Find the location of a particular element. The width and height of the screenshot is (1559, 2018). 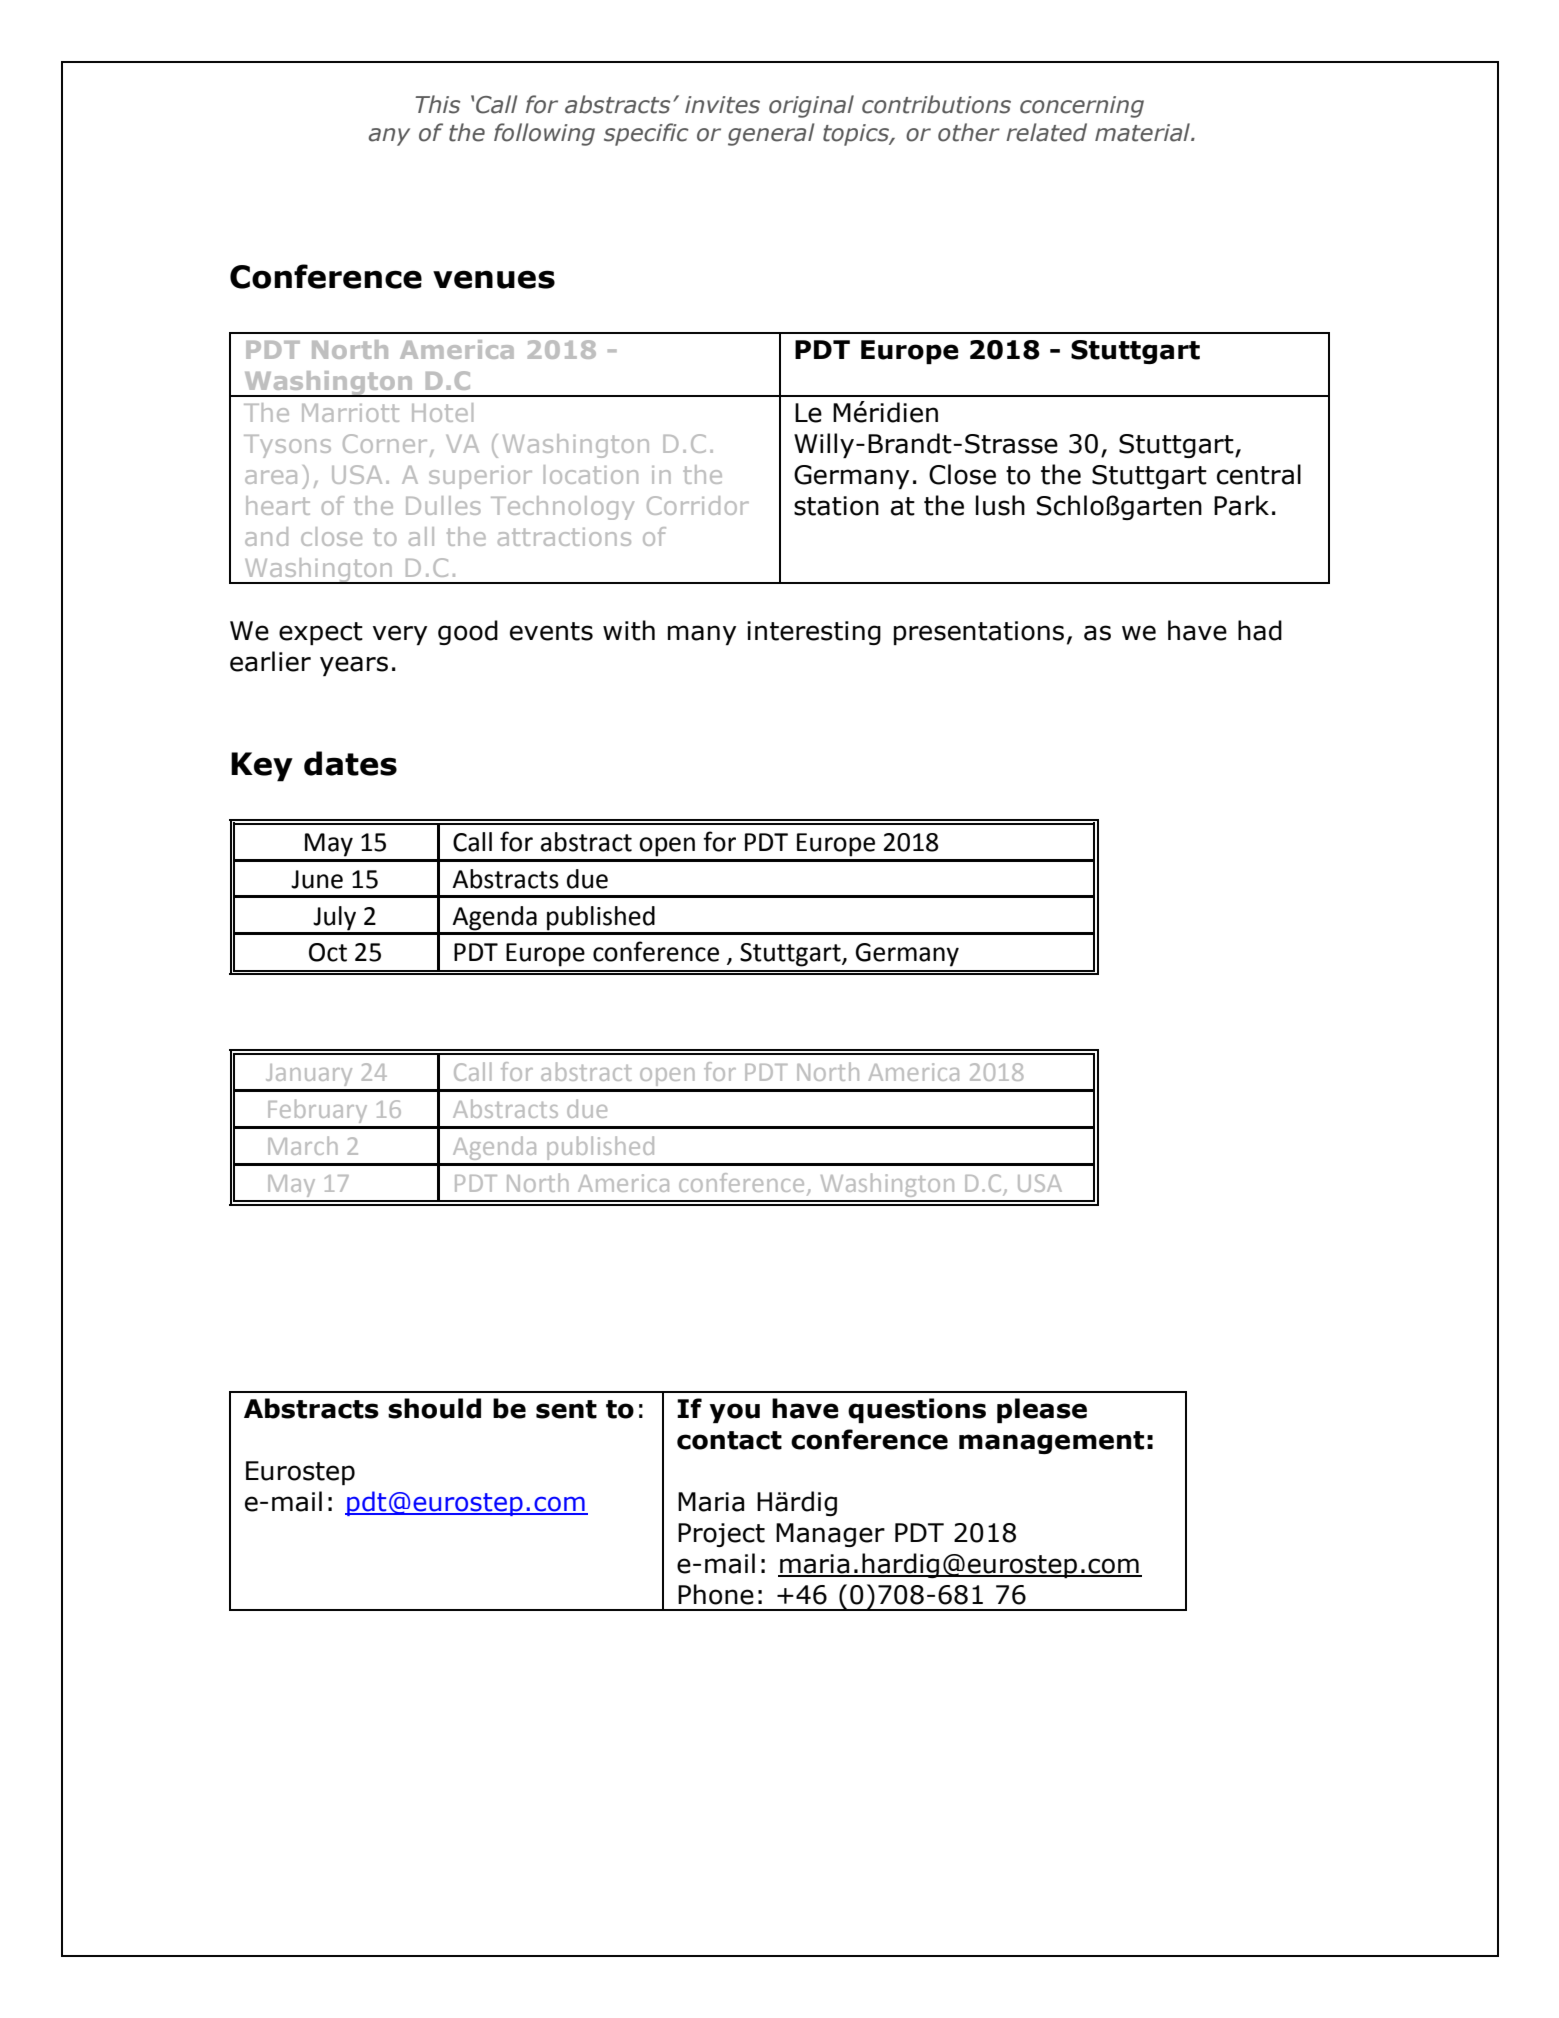

Park is located at coordinates (1241, 505).
